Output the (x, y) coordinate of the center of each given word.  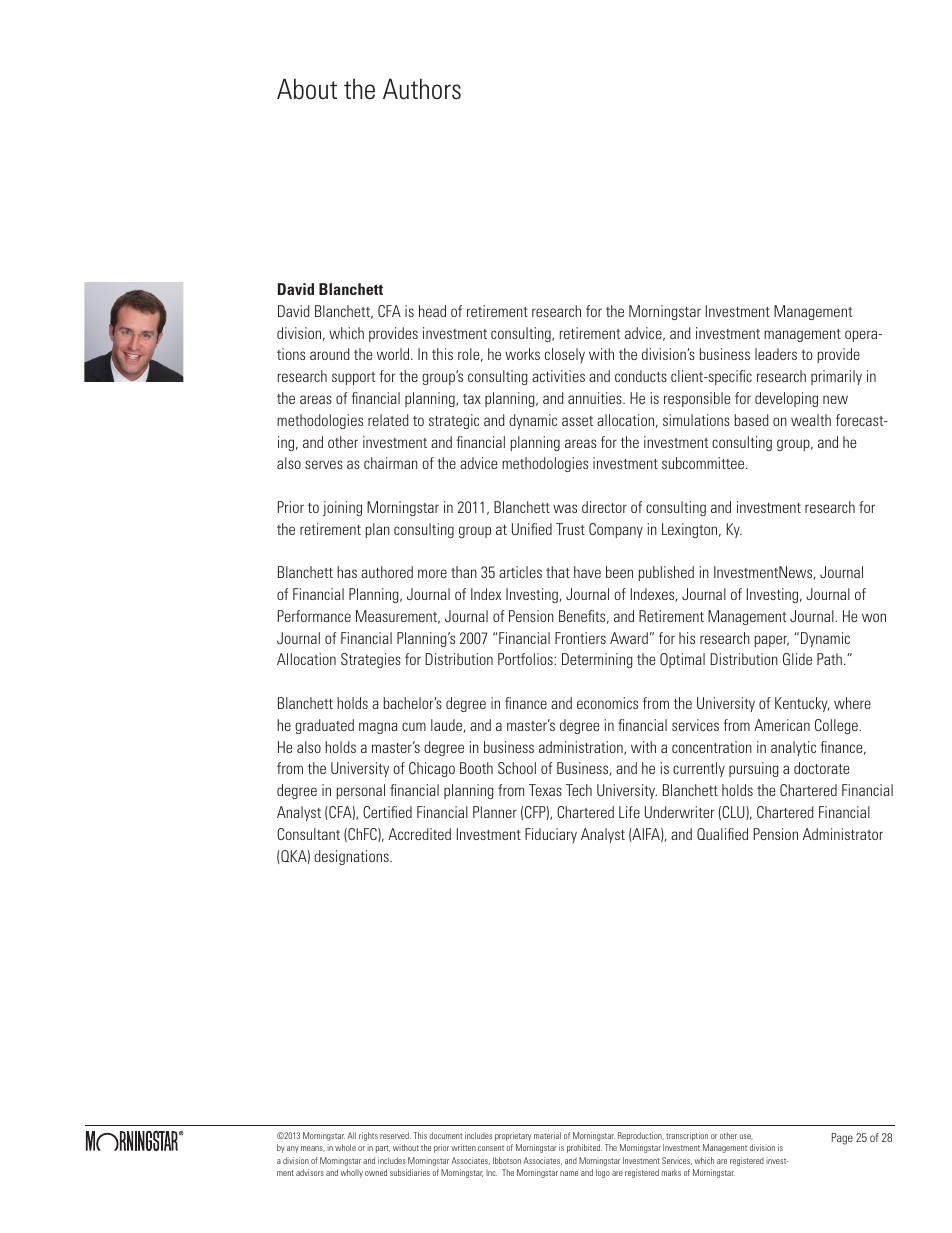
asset (577, 421)
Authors (422, 89)
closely (565, 355)
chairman (391, 463)
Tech (579, 790)
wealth (811, 420)
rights (368, 1136)
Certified (387, 812)
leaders (776, 354)
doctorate (821, 768)
